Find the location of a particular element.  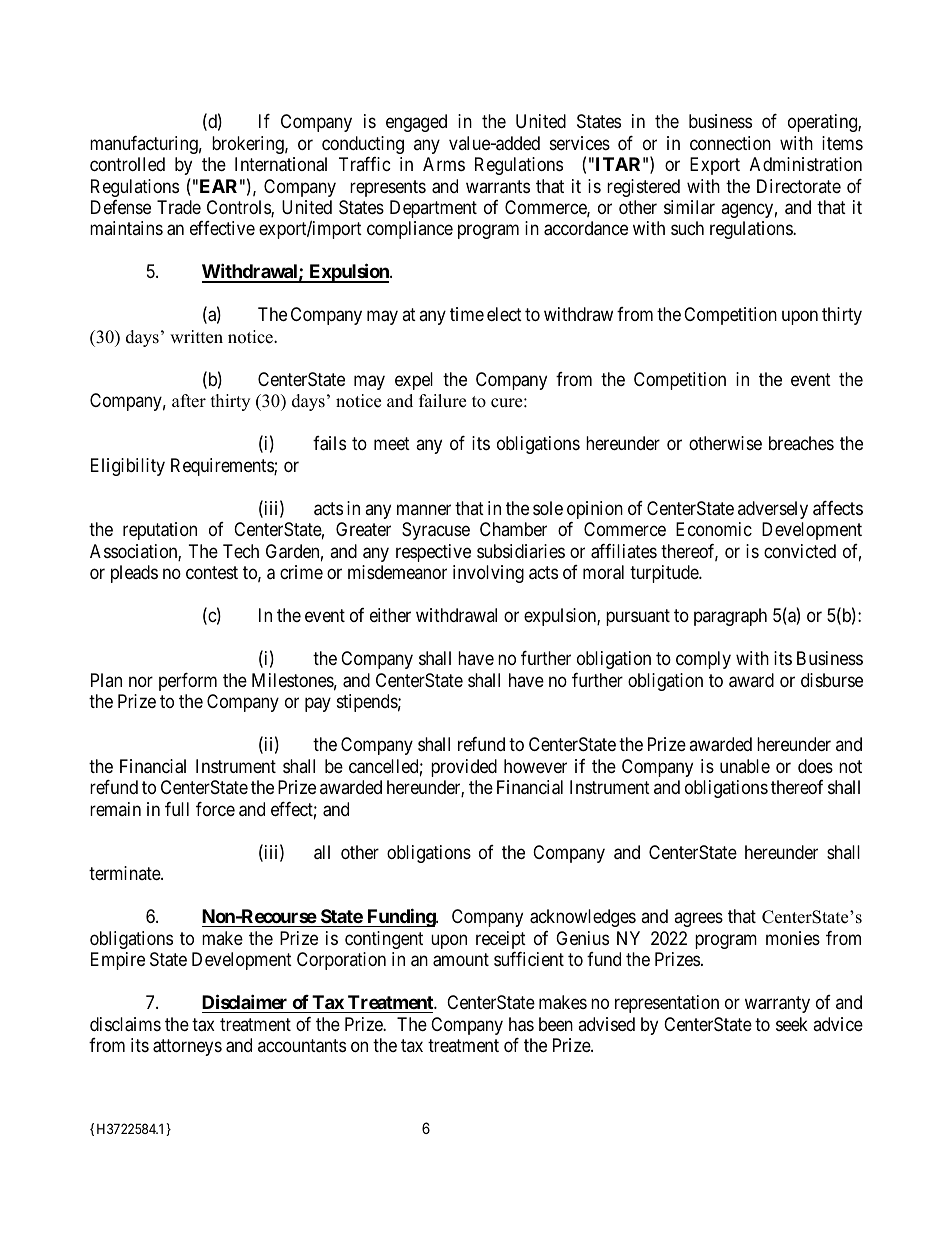

involving is located at coordinates (488, 574).
